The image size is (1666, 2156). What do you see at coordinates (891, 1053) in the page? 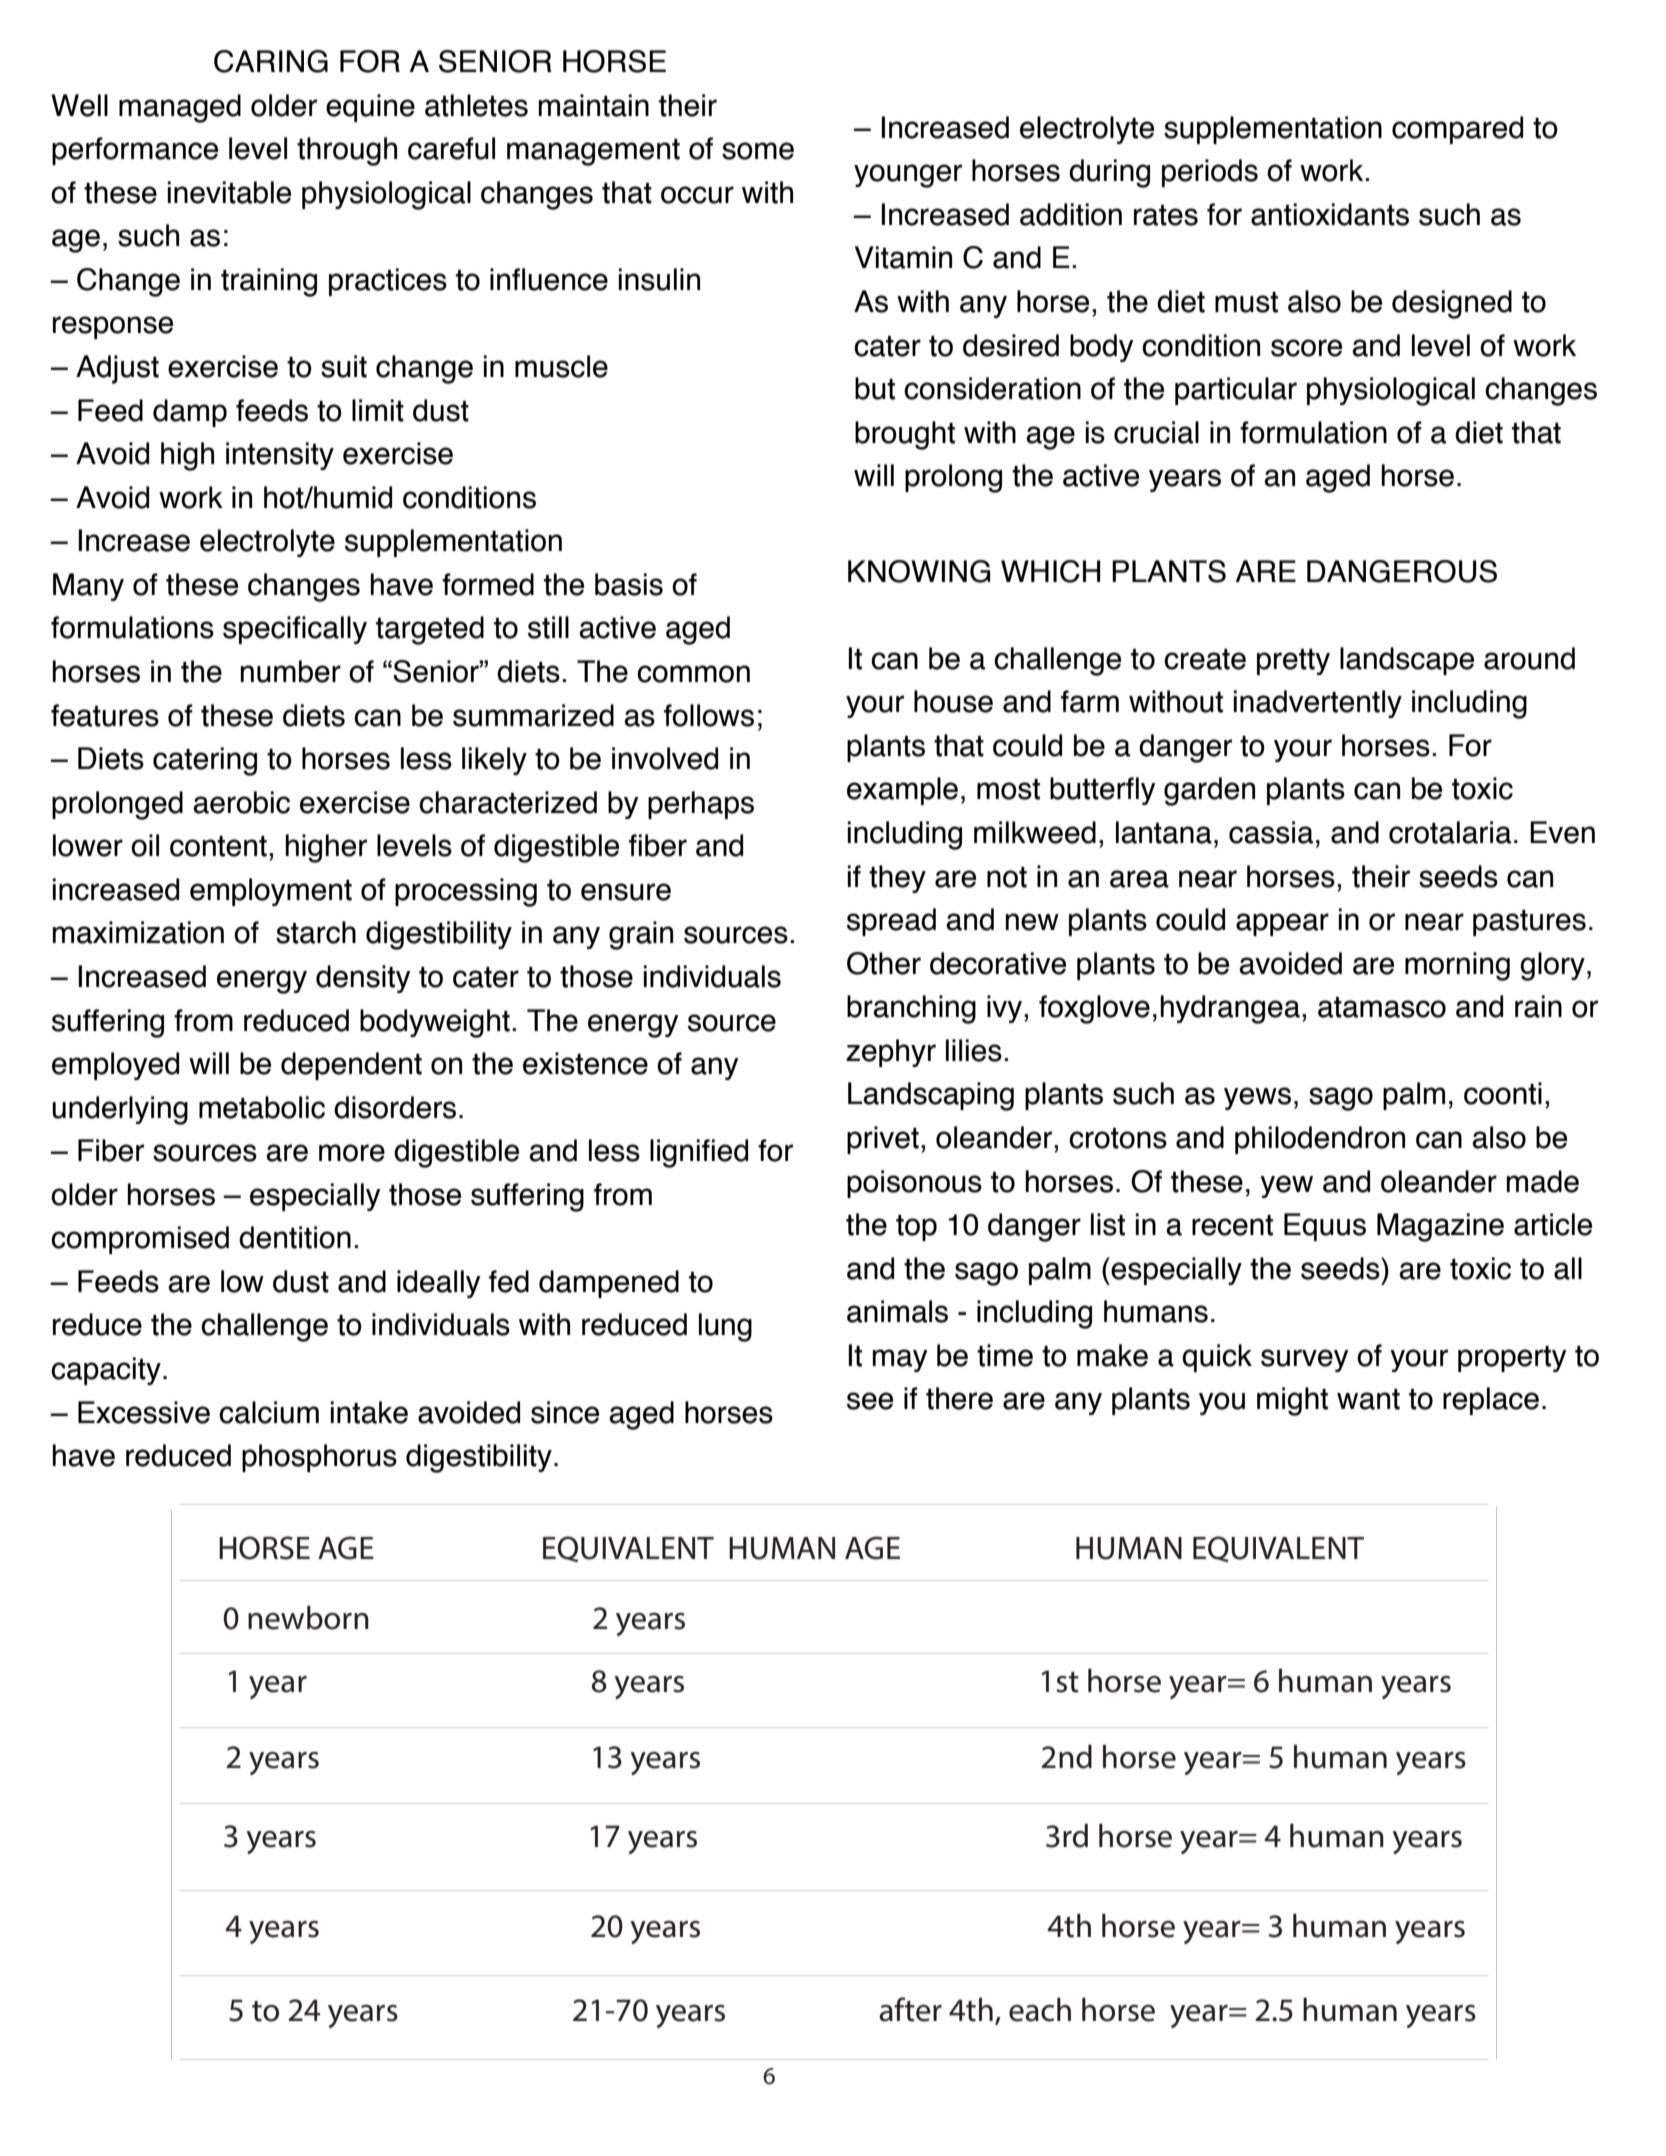
I see `zephyr` at bounding box center [891, 1053].
